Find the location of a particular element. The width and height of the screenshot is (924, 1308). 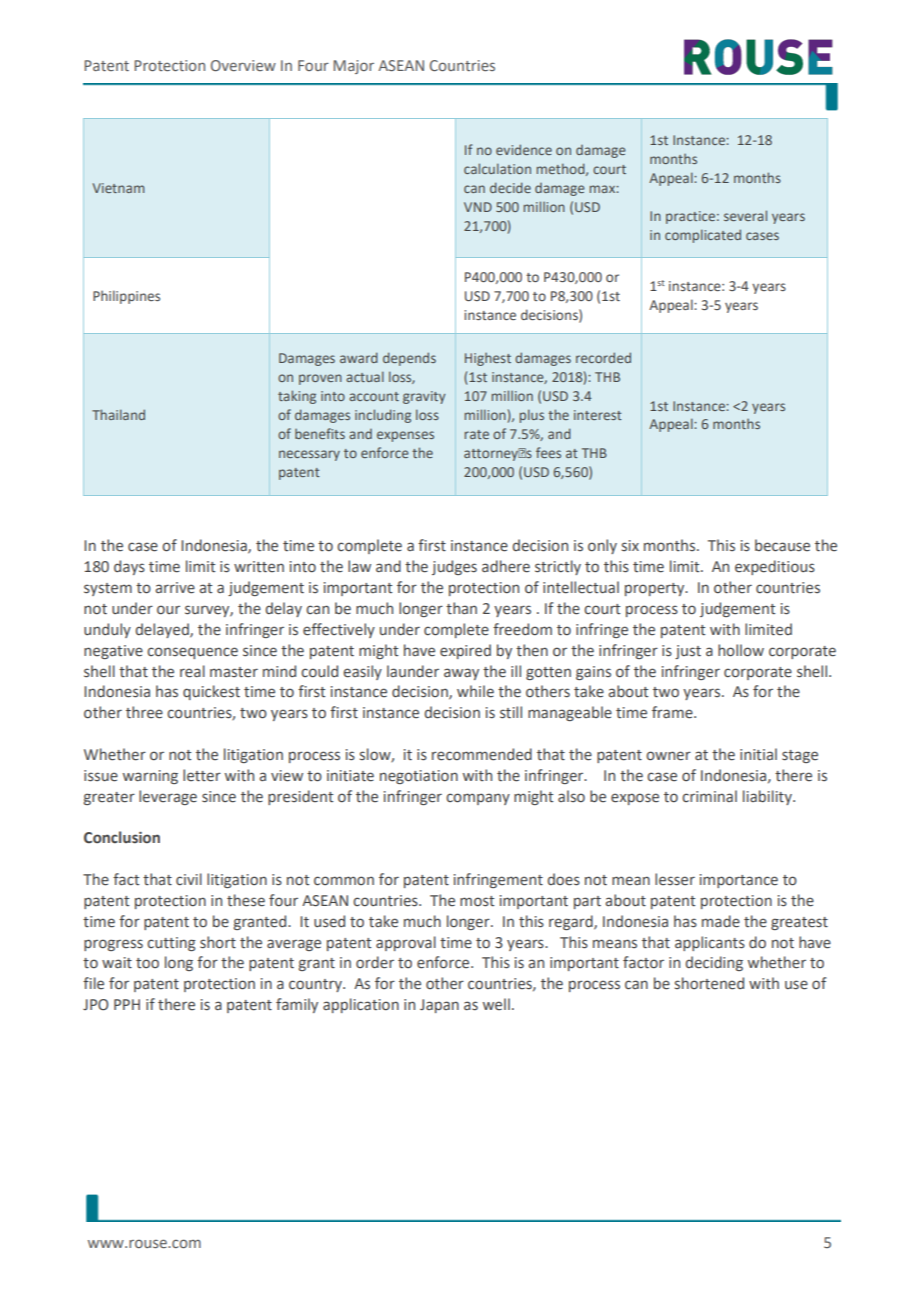

Vietnam is located at coordinates (118, 188).
